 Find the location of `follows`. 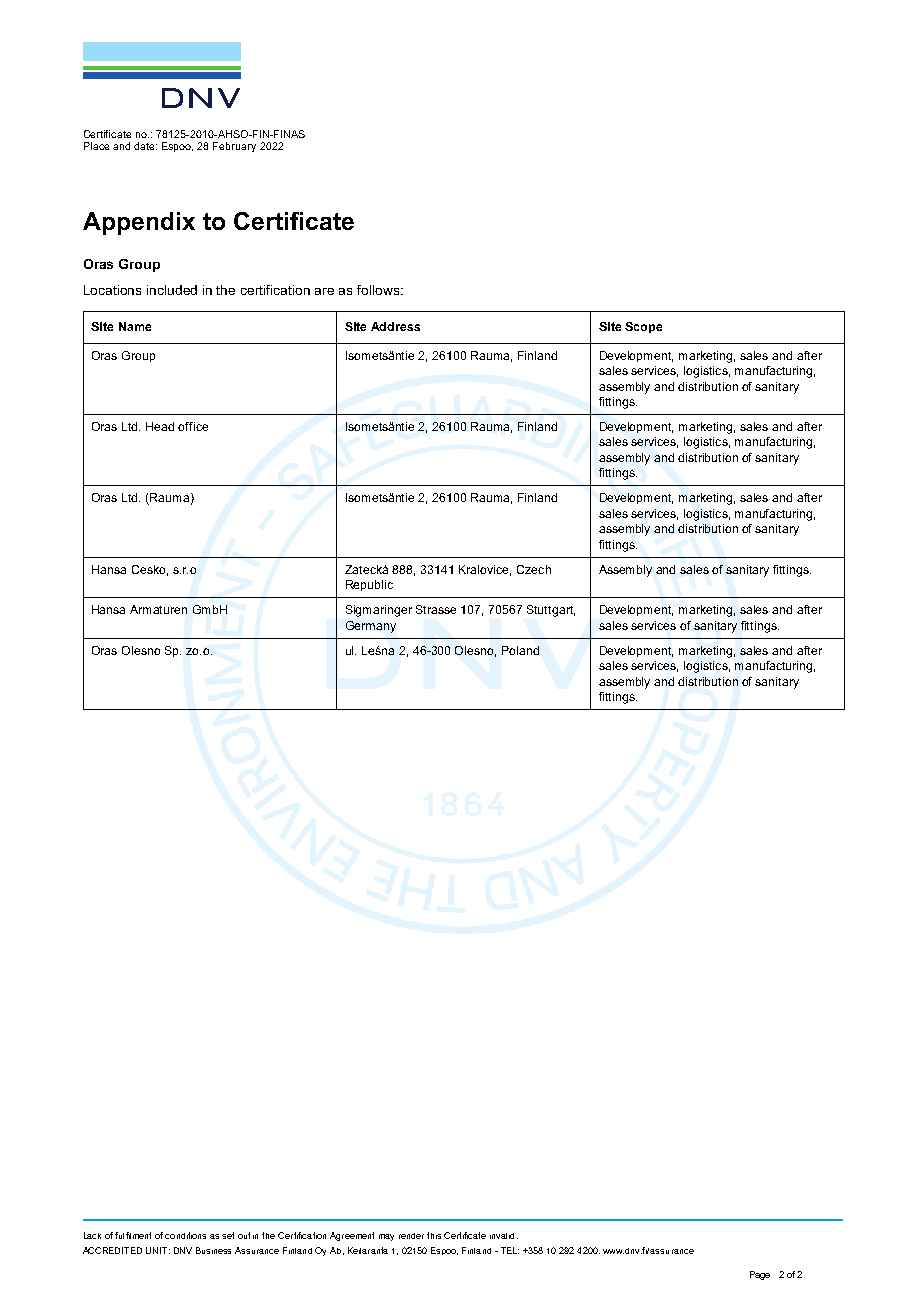

follows is located at coordinates (379, 290).
